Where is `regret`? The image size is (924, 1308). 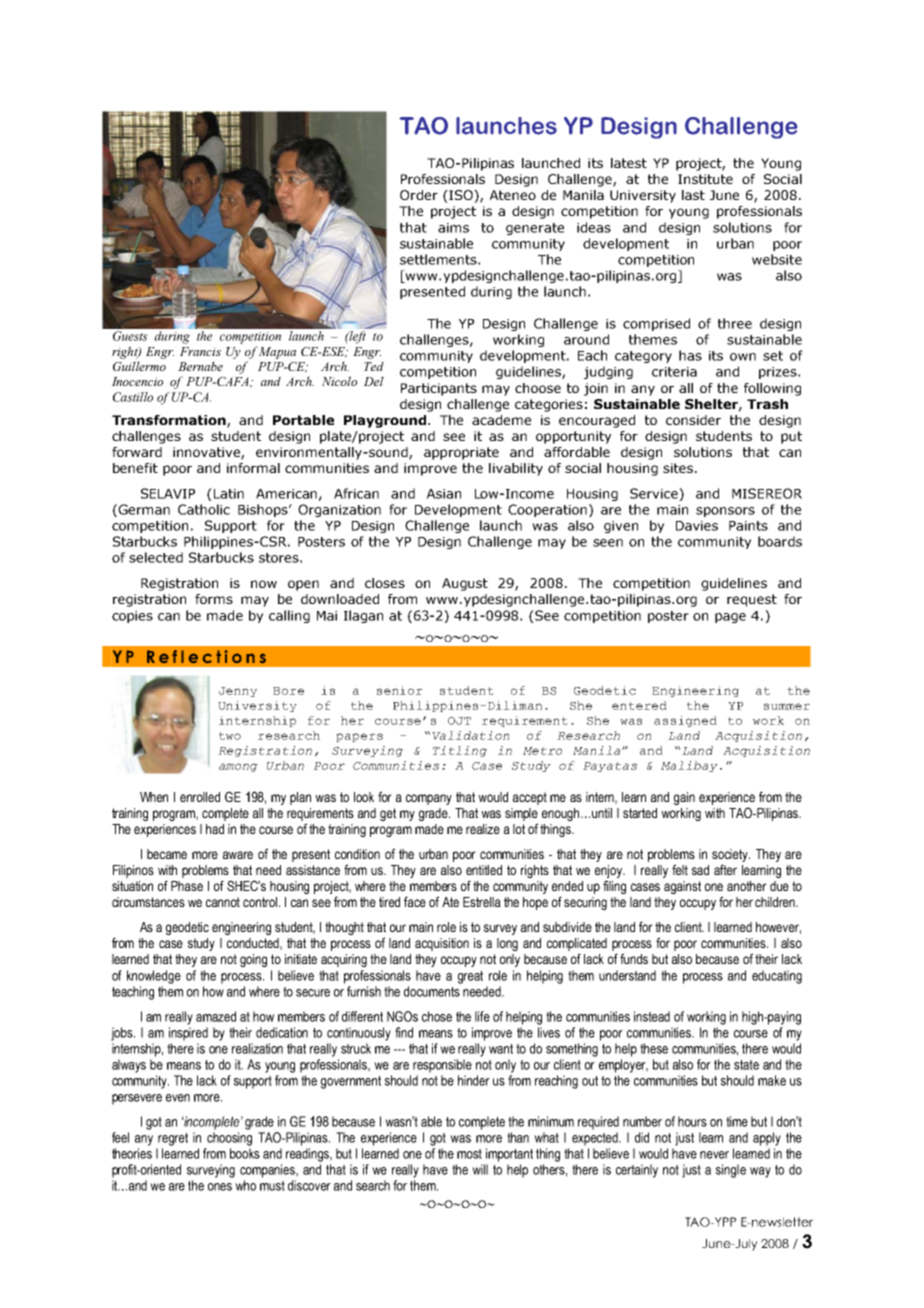 regret is located at coordinates (173, 1139).
